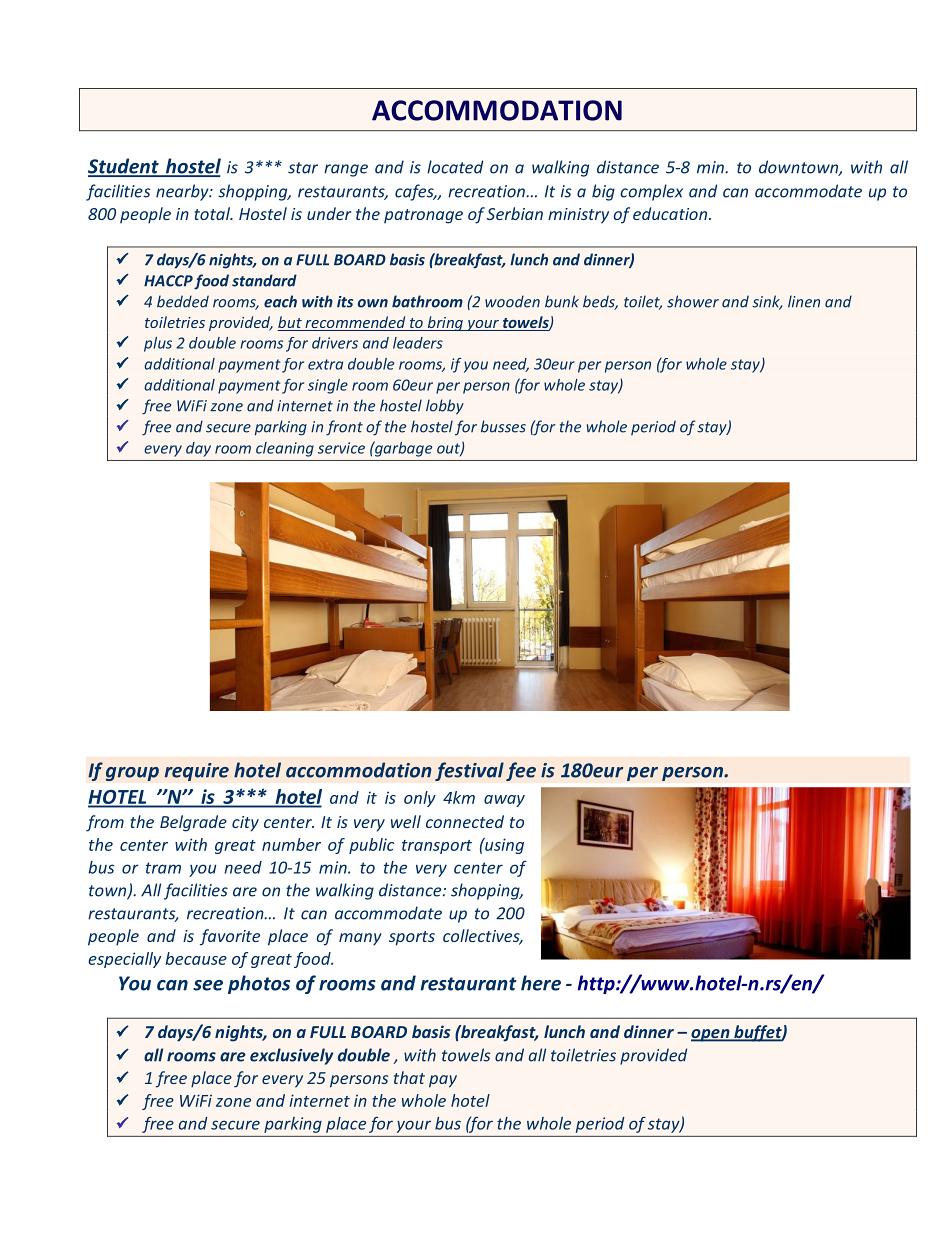  I want to click on using, so click(503, 846).
